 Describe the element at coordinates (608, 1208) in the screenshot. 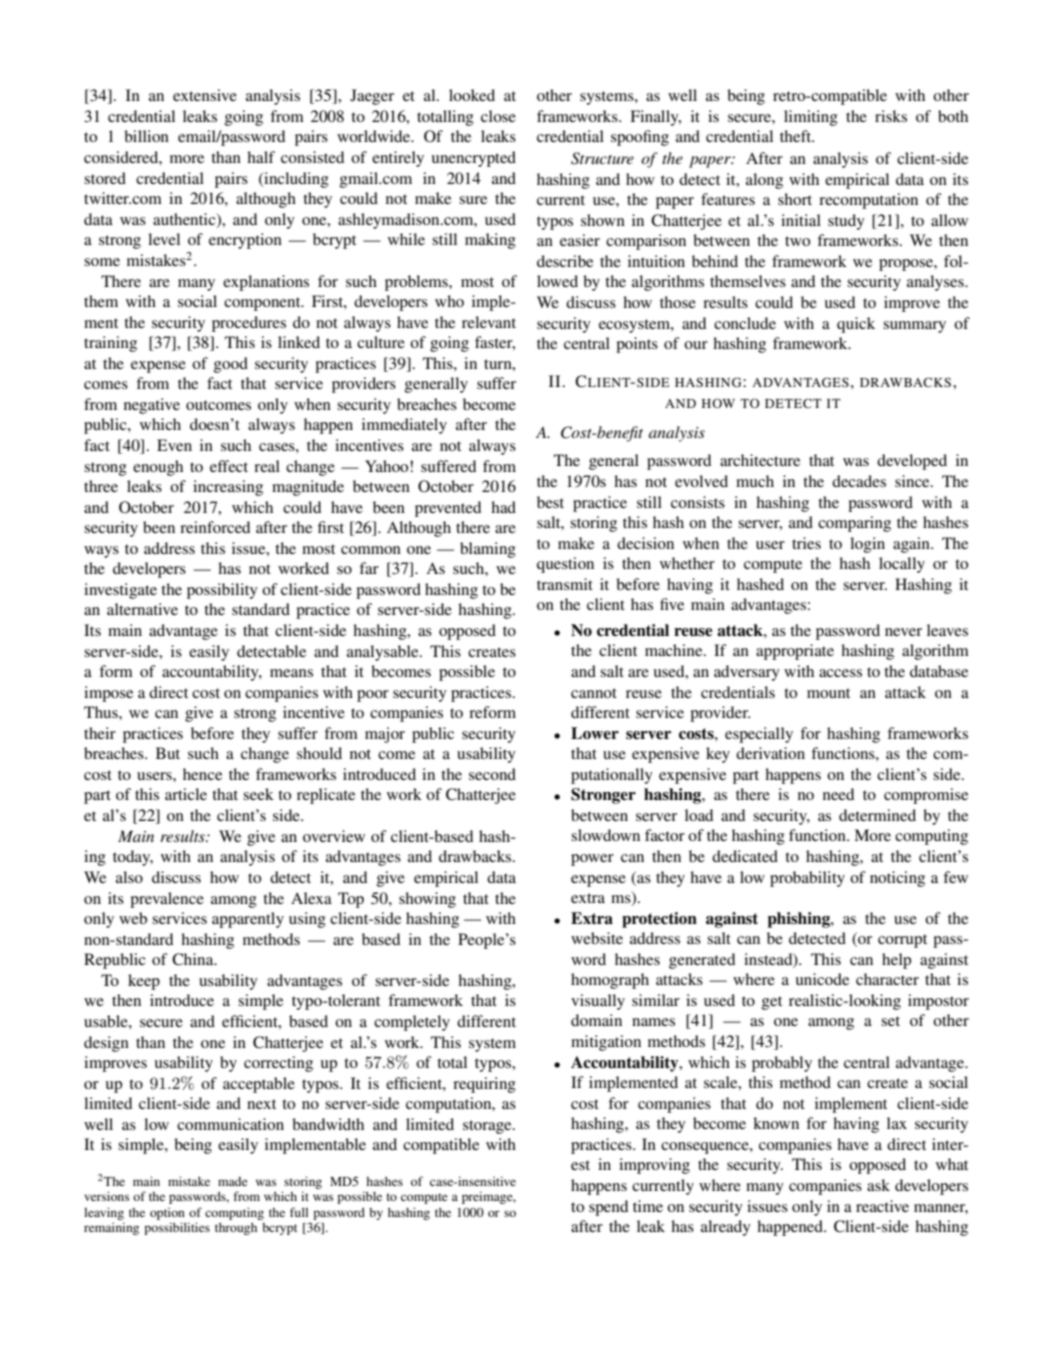

I see `spend` at that location.
